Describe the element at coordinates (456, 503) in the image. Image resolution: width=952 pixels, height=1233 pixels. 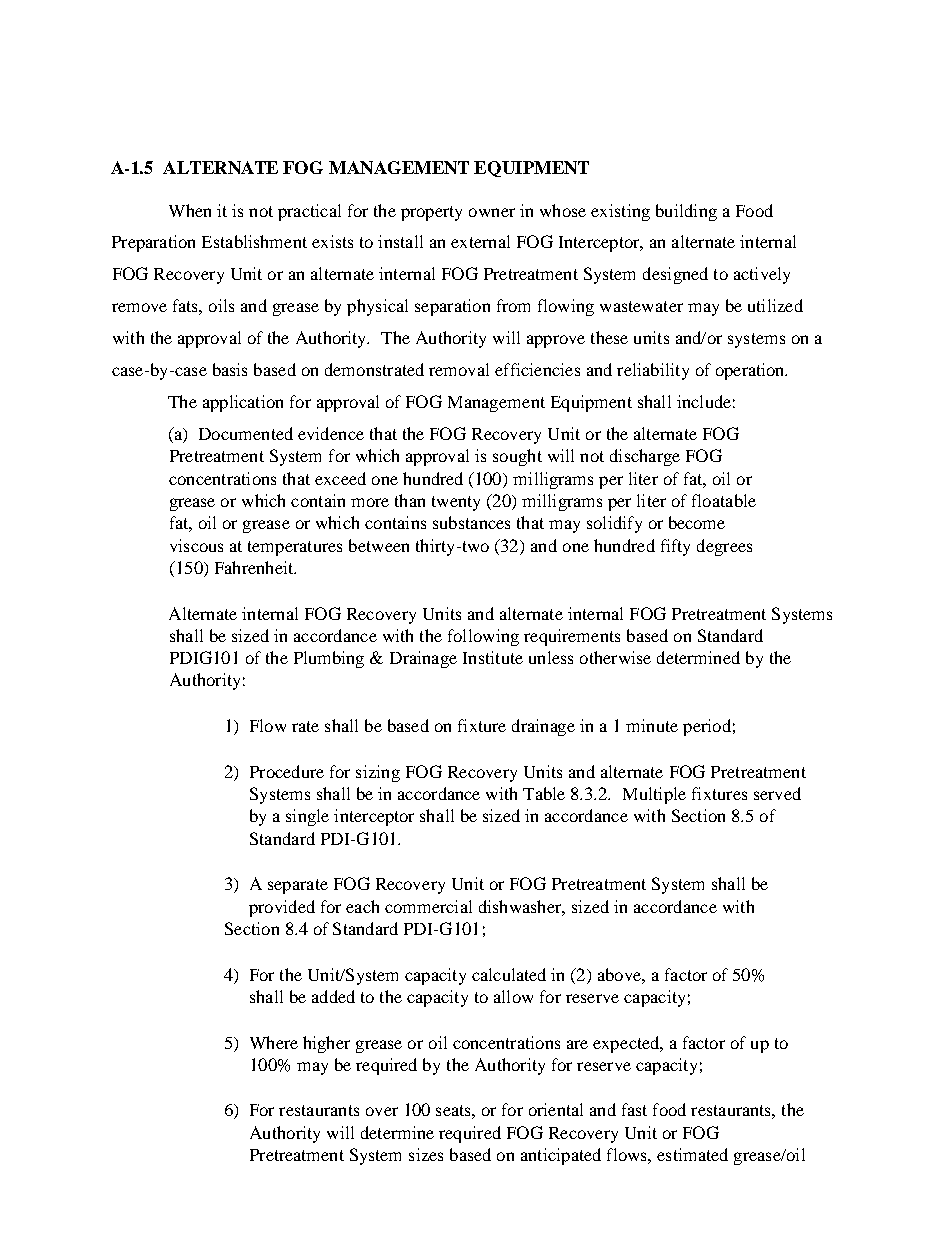
I see `twenty` at that location.
